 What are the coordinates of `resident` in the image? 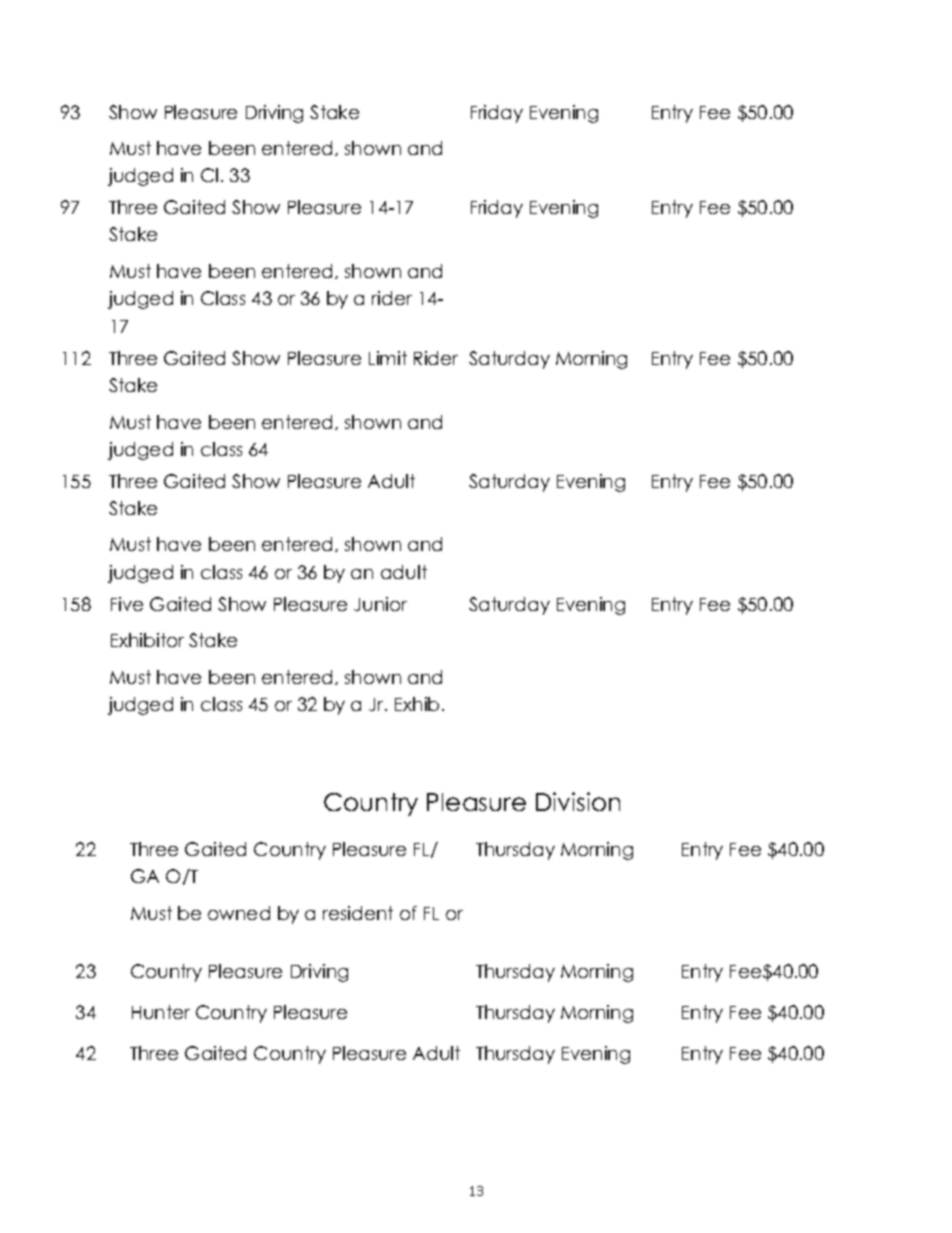 It's located at (358, 913).
